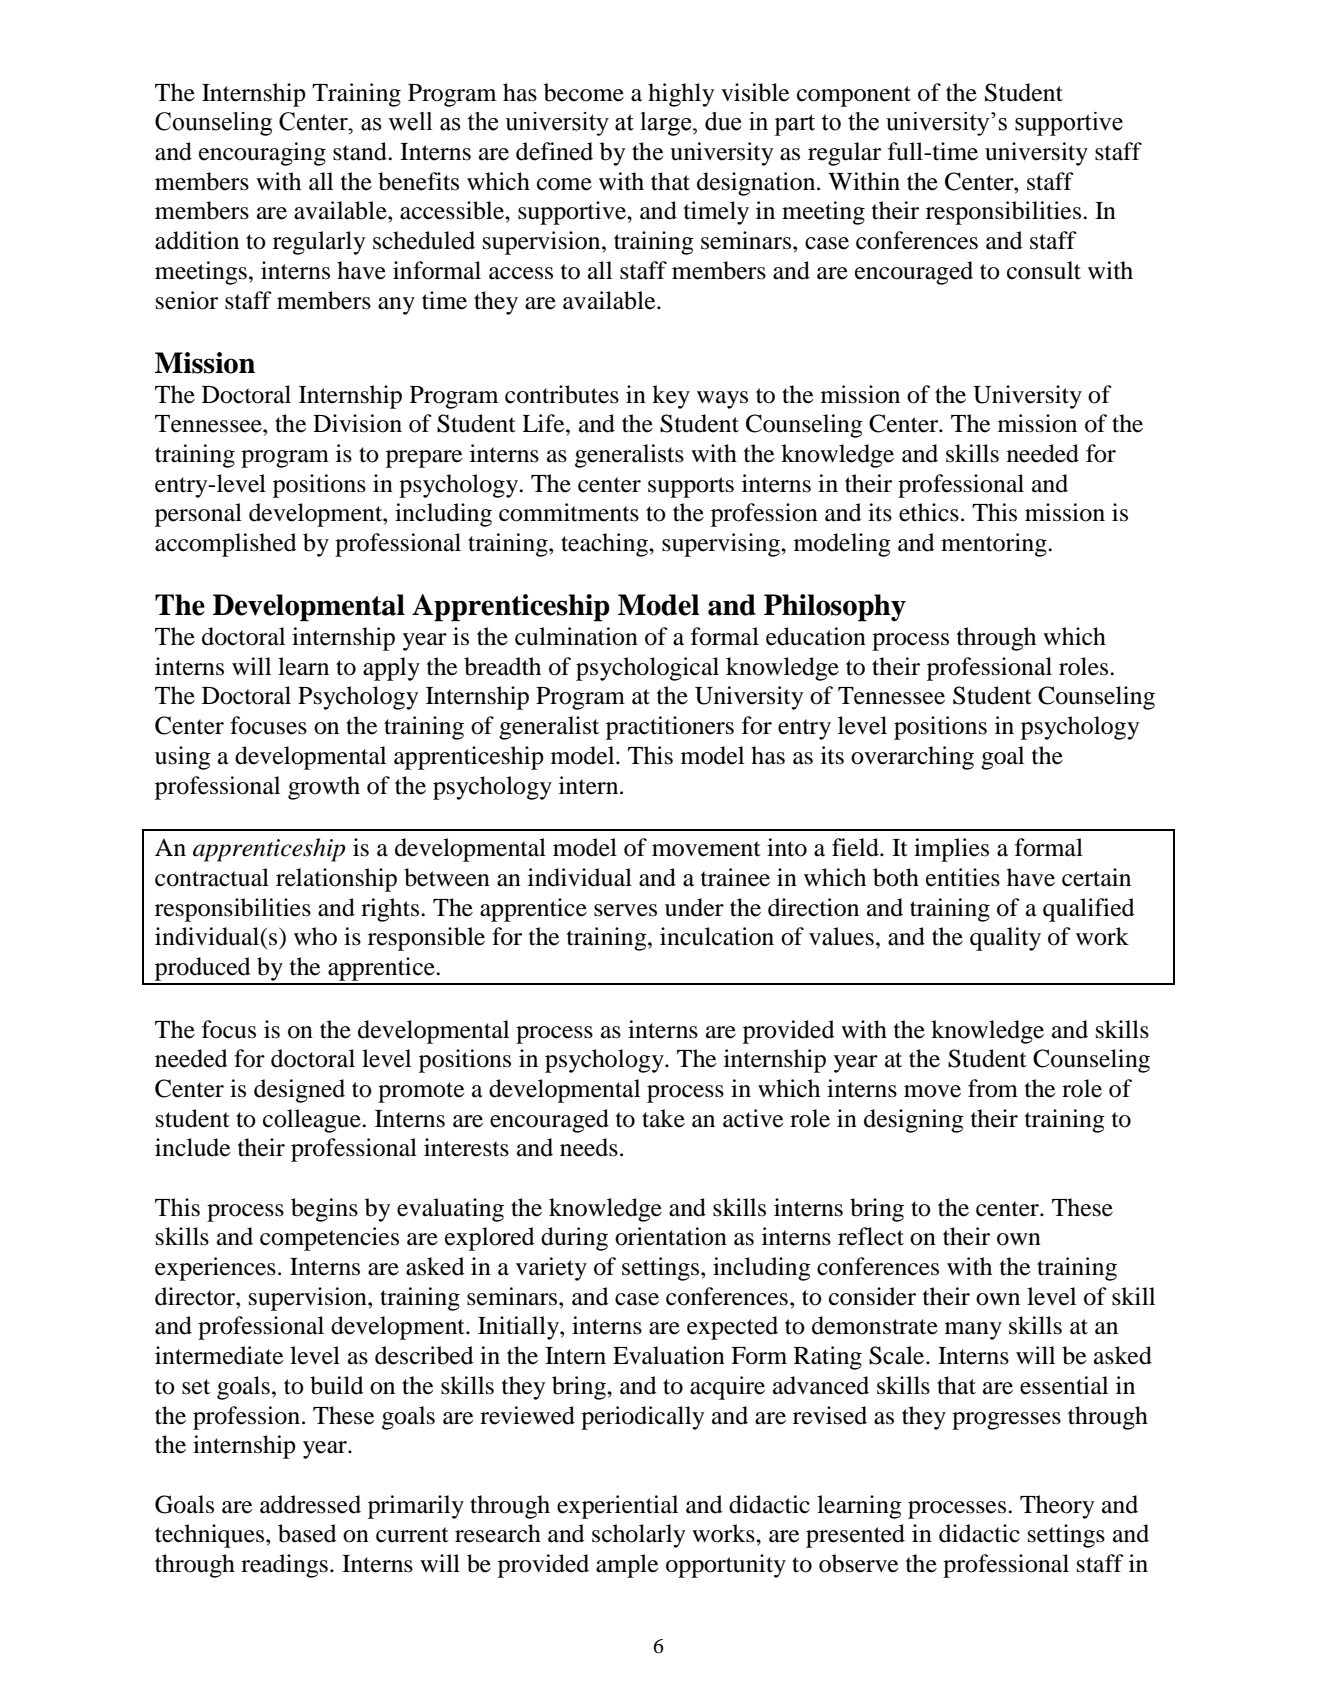 The image size is (1317, 1704). Describe the element at coordinates (854, 96) in the page. I see `component` at that location.
